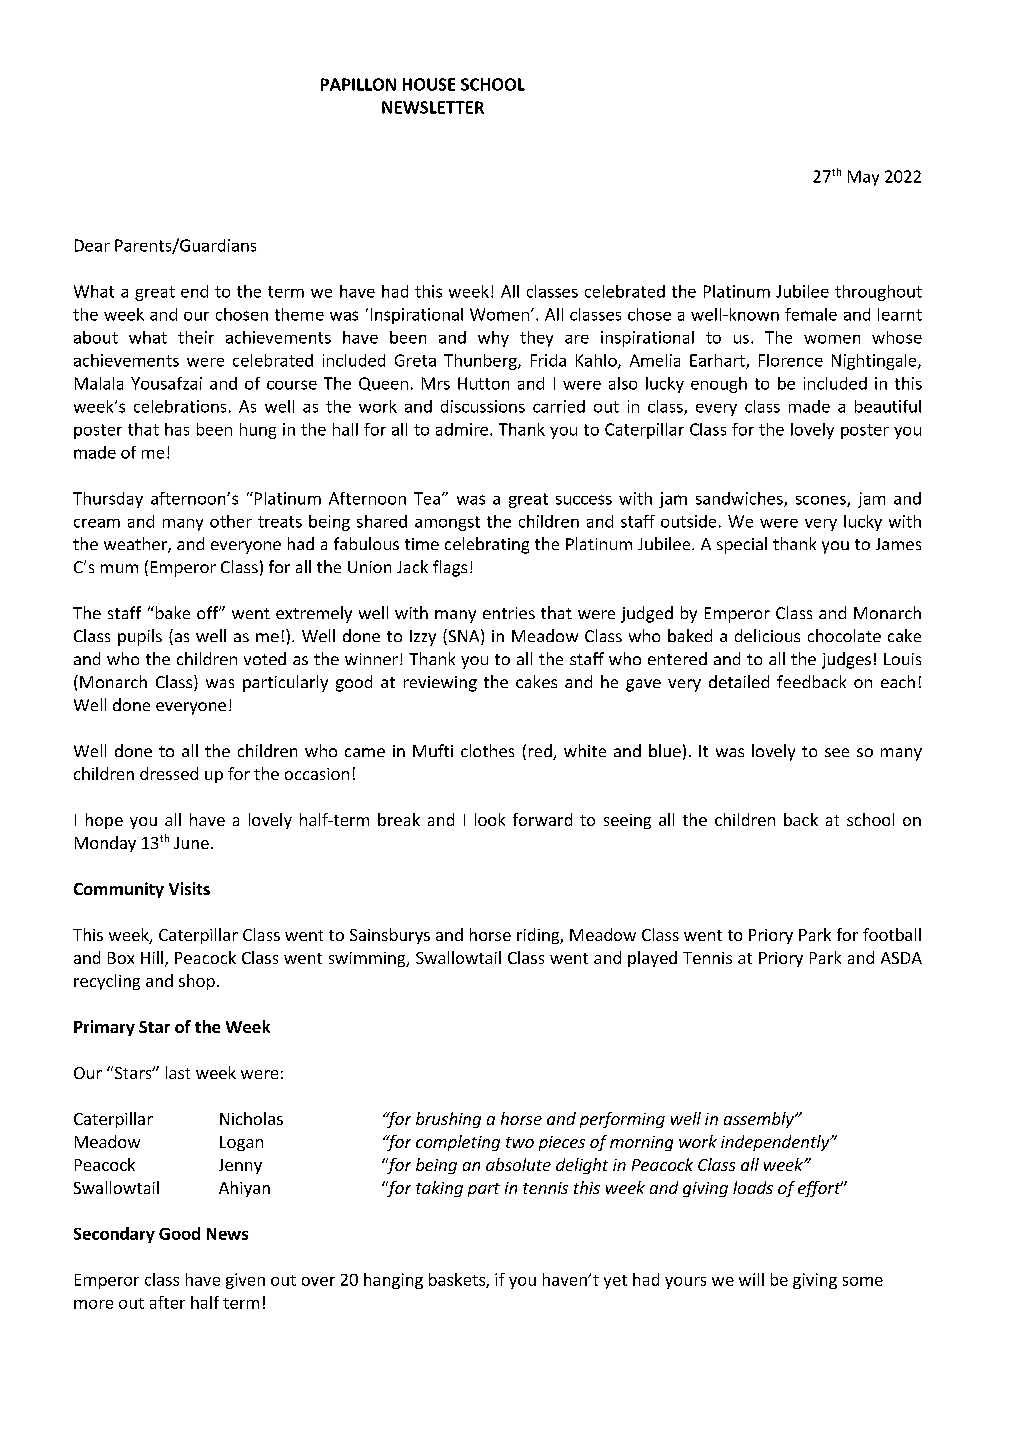  What do you see at coordinates (393, 1281) in the image?
I see `hanging` at bounding box center [393, 1281].
